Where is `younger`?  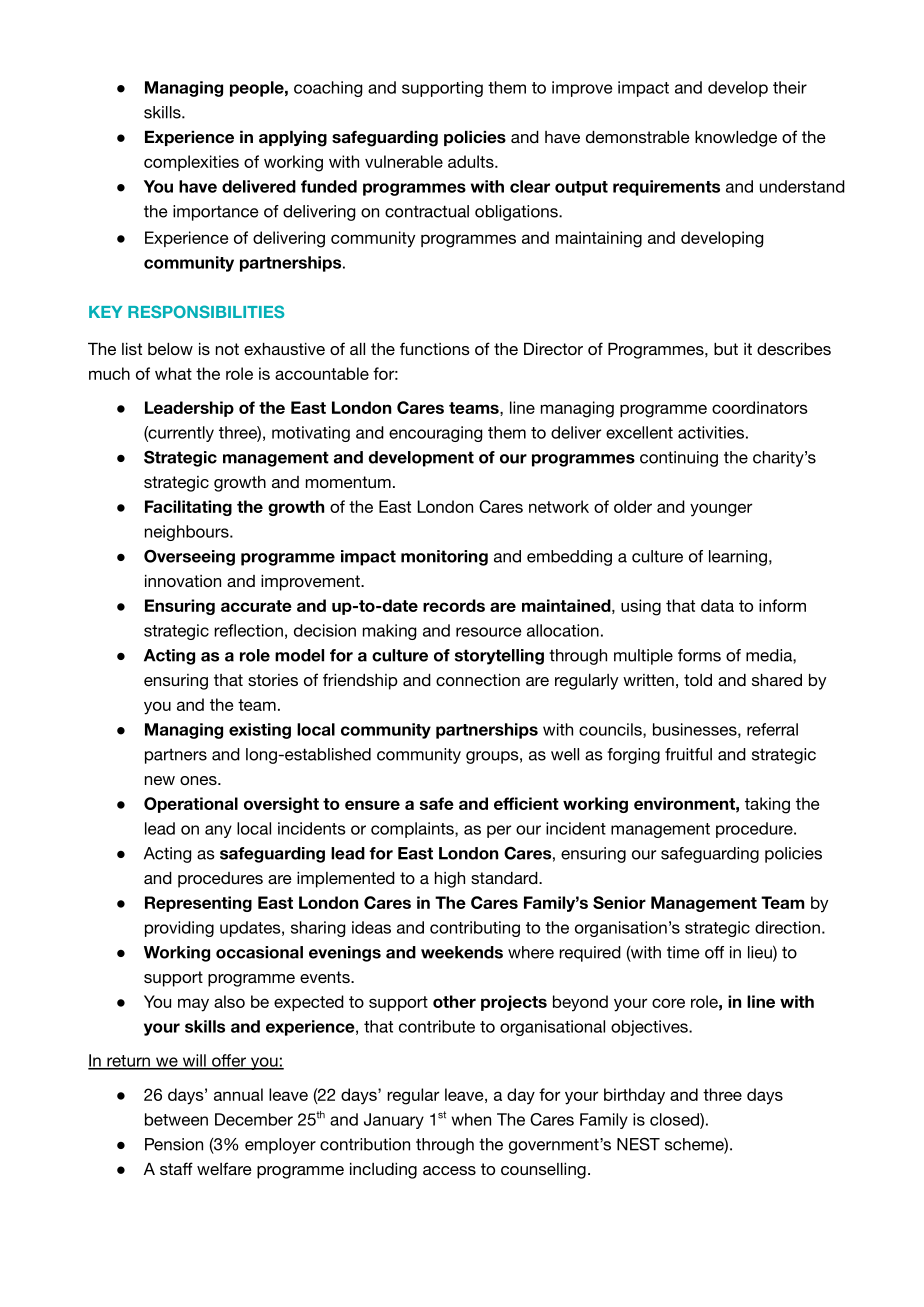 younger is located at coordinates (721, 510).
